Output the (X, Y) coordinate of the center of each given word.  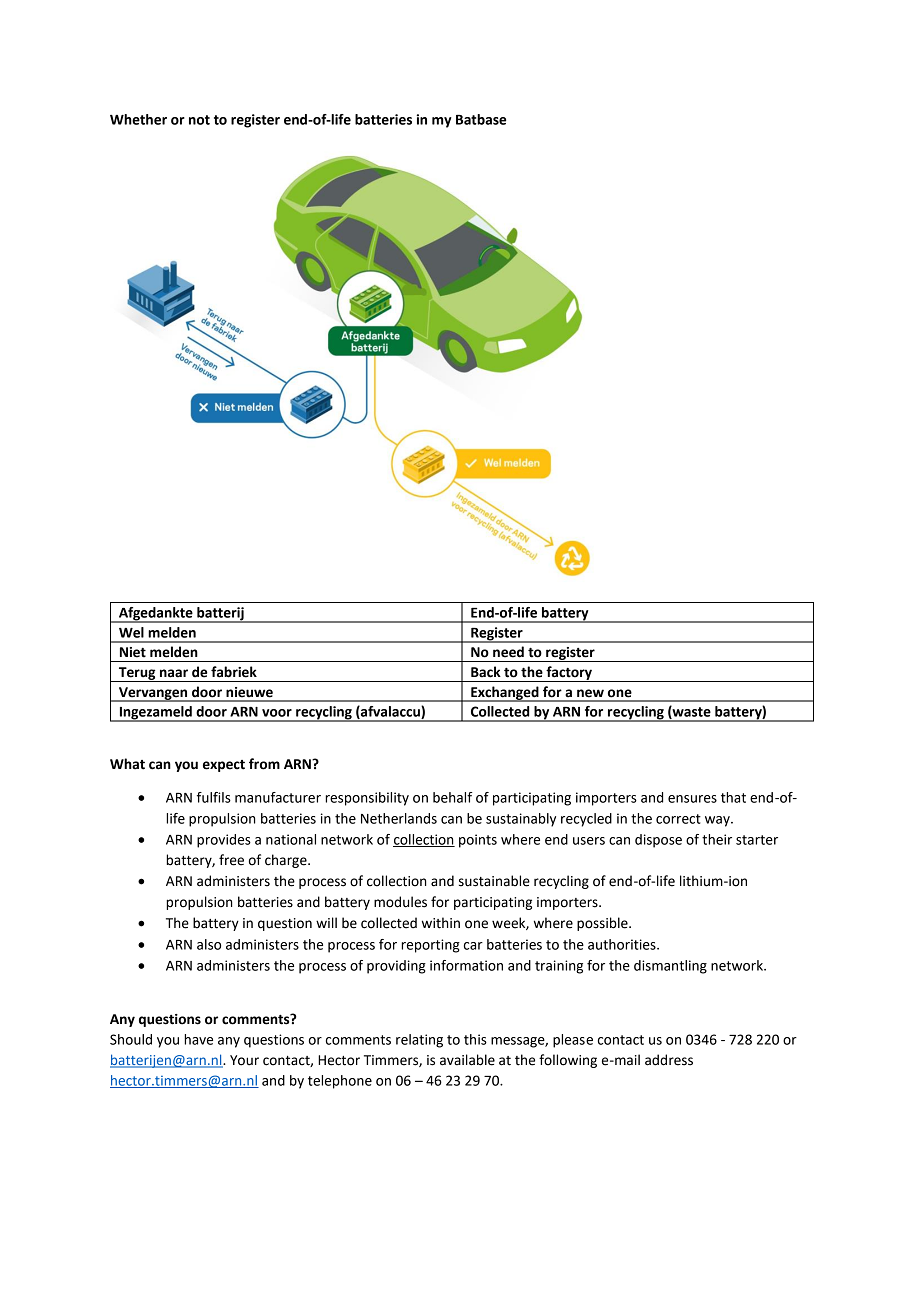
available (467, 1060)
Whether (138, 119)
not (199, 120)
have (198, 1039)
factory (569, 674)
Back (486, 672)
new (590, 693)
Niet (133, 652)
